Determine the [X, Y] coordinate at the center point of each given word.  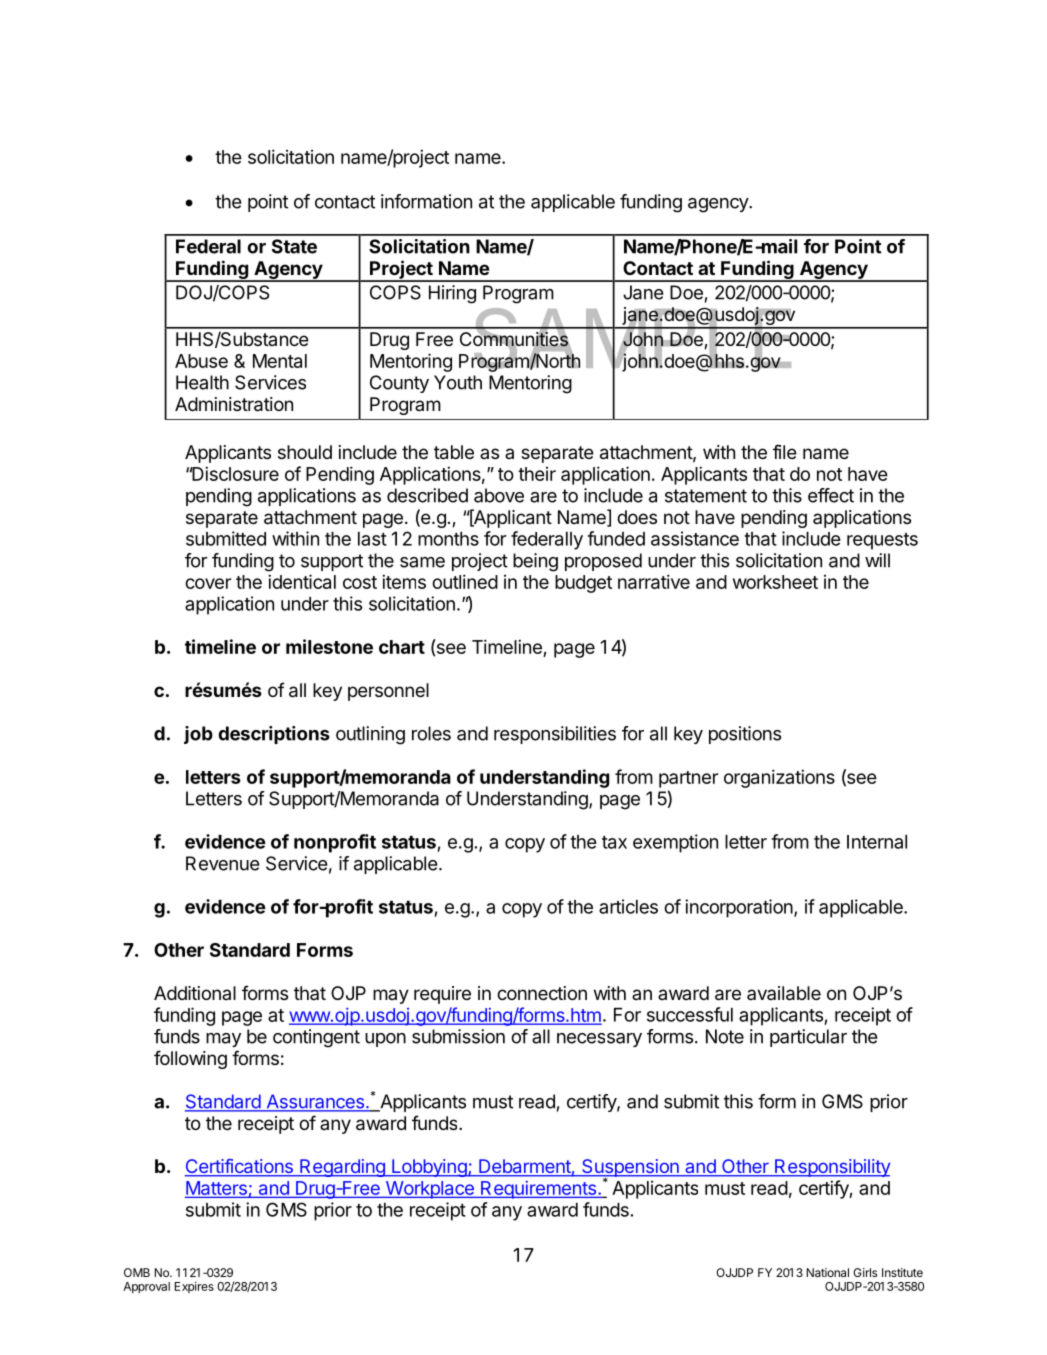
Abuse [201, 361]
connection [542, 993]
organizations [779, 778]
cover [208, 583]
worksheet [775, 582]
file [785, 451]
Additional [195, 993]
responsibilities [555, 735]
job [198, 735]
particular [808, 1038]
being [535, 562]
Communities [514, 339]
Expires [194, 1287]
